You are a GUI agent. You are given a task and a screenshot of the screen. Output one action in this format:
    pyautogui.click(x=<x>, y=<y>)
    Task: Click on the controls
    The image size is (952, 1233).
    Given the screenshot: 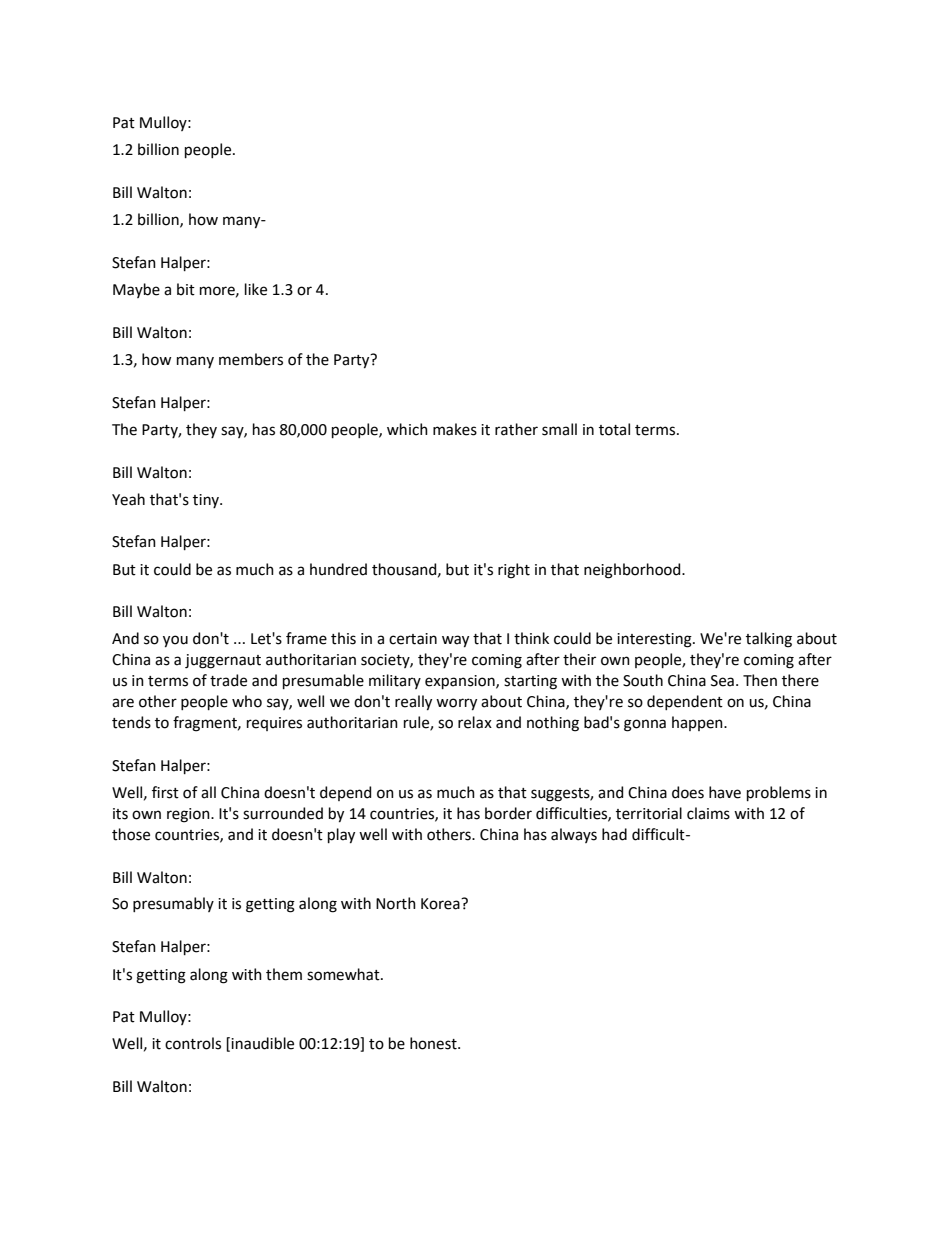 What is the action you would take?
    pyautogui.click(x=193, y=1043)
